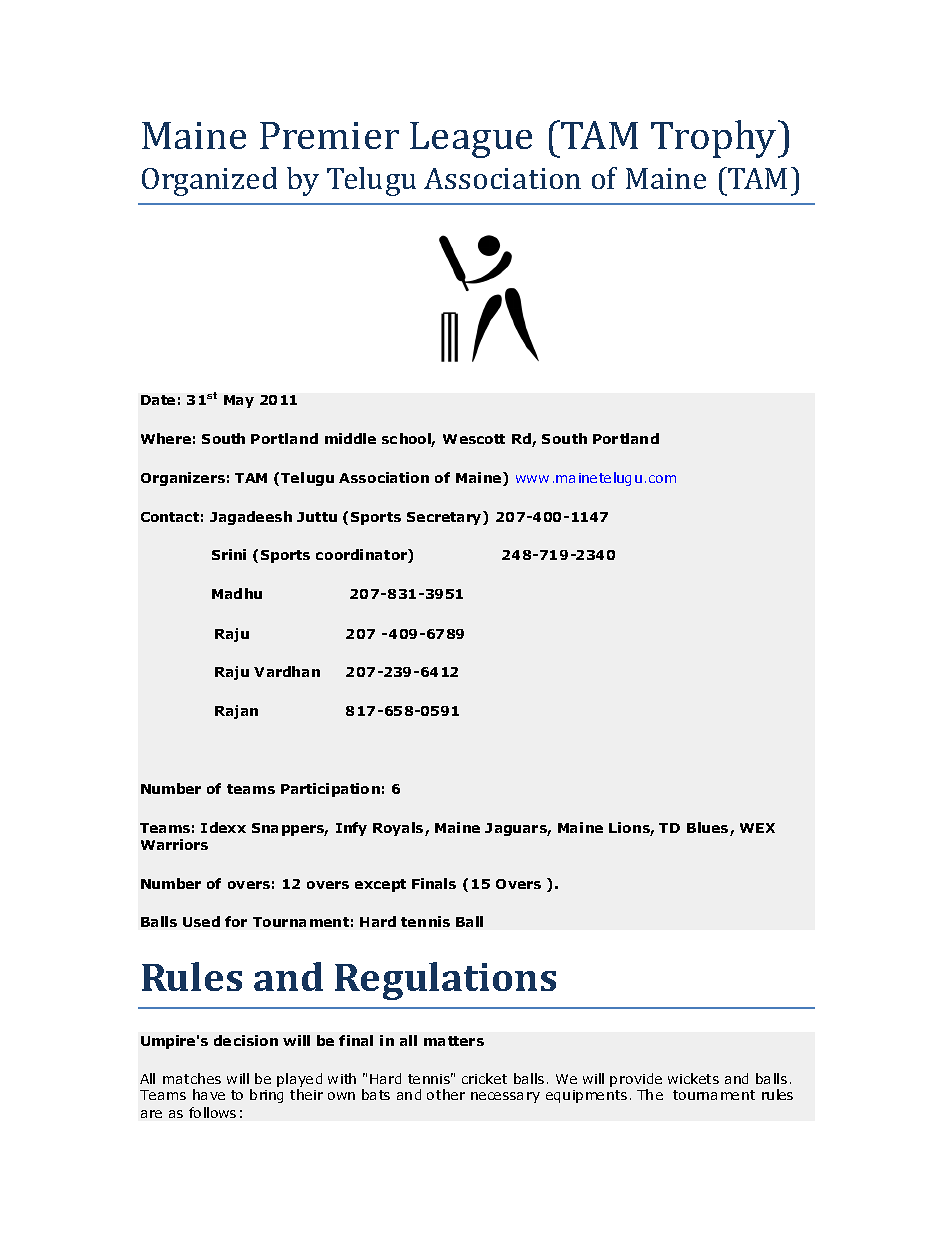  Describe the element at coordinates (209, 1094) in the screenshot. I see `have` at that location.
